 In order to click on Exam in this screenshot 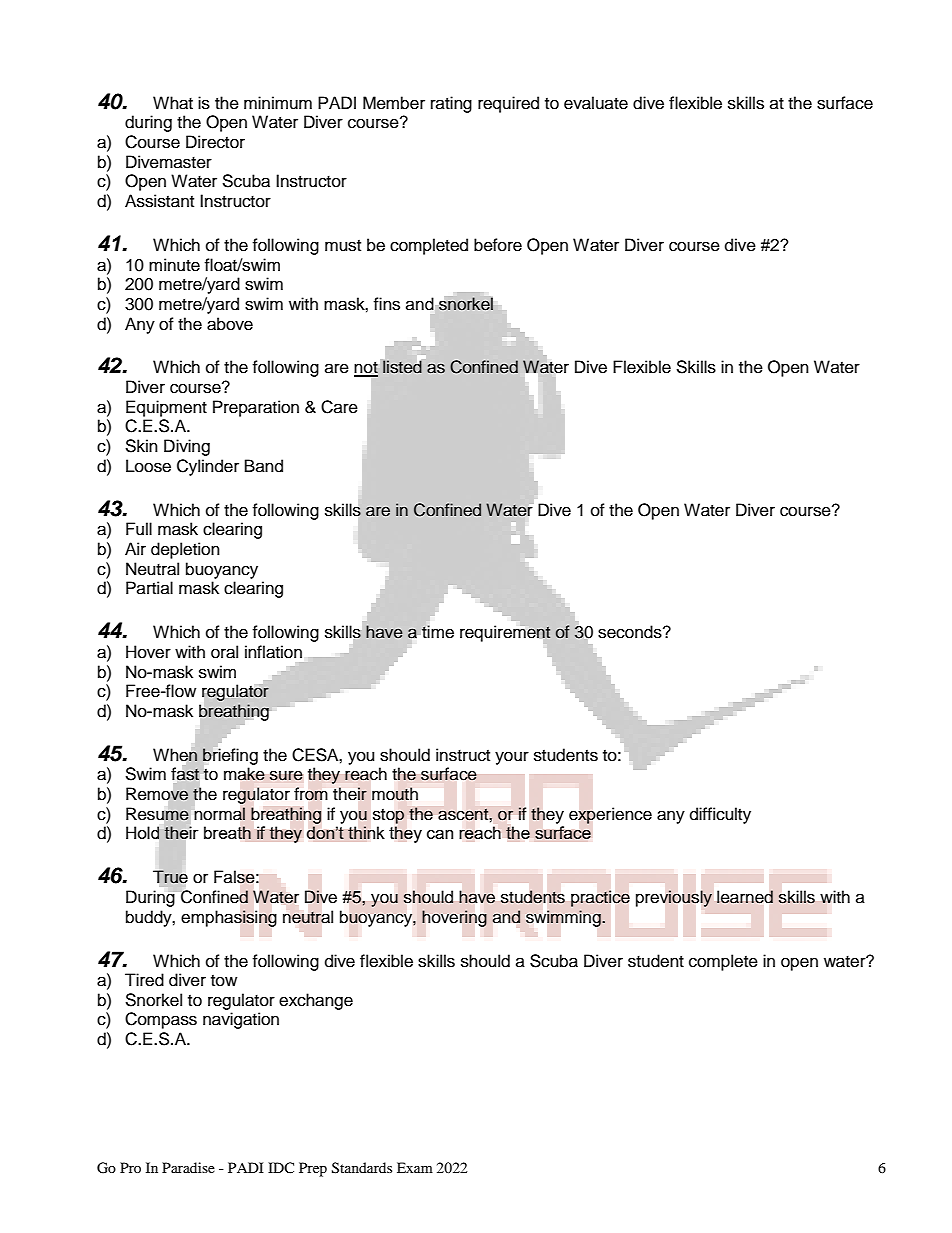, I will do `click(415, 1167)`.
